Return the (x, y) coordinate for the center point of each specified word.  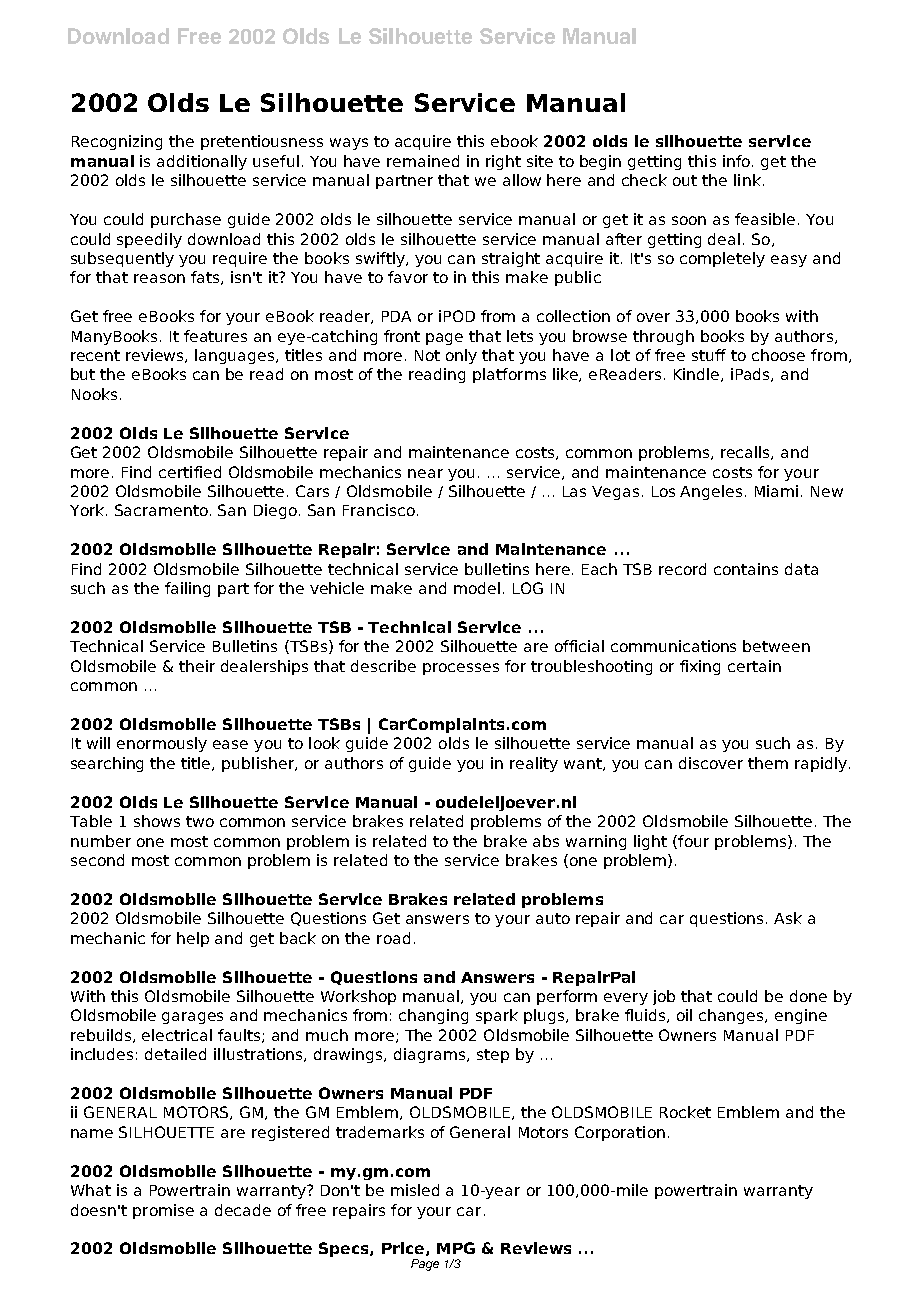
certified (190, 472)
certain (754, 666)
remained (423, 161)
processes (461, 669)
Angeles (711, 492)
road (393, 938)
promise (163, 1211)
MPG (456, 1248)
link (747, 180)
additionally (202, 162)
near (425, 473)
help (193, 939)
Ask (788, 918)
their (197, 666)
